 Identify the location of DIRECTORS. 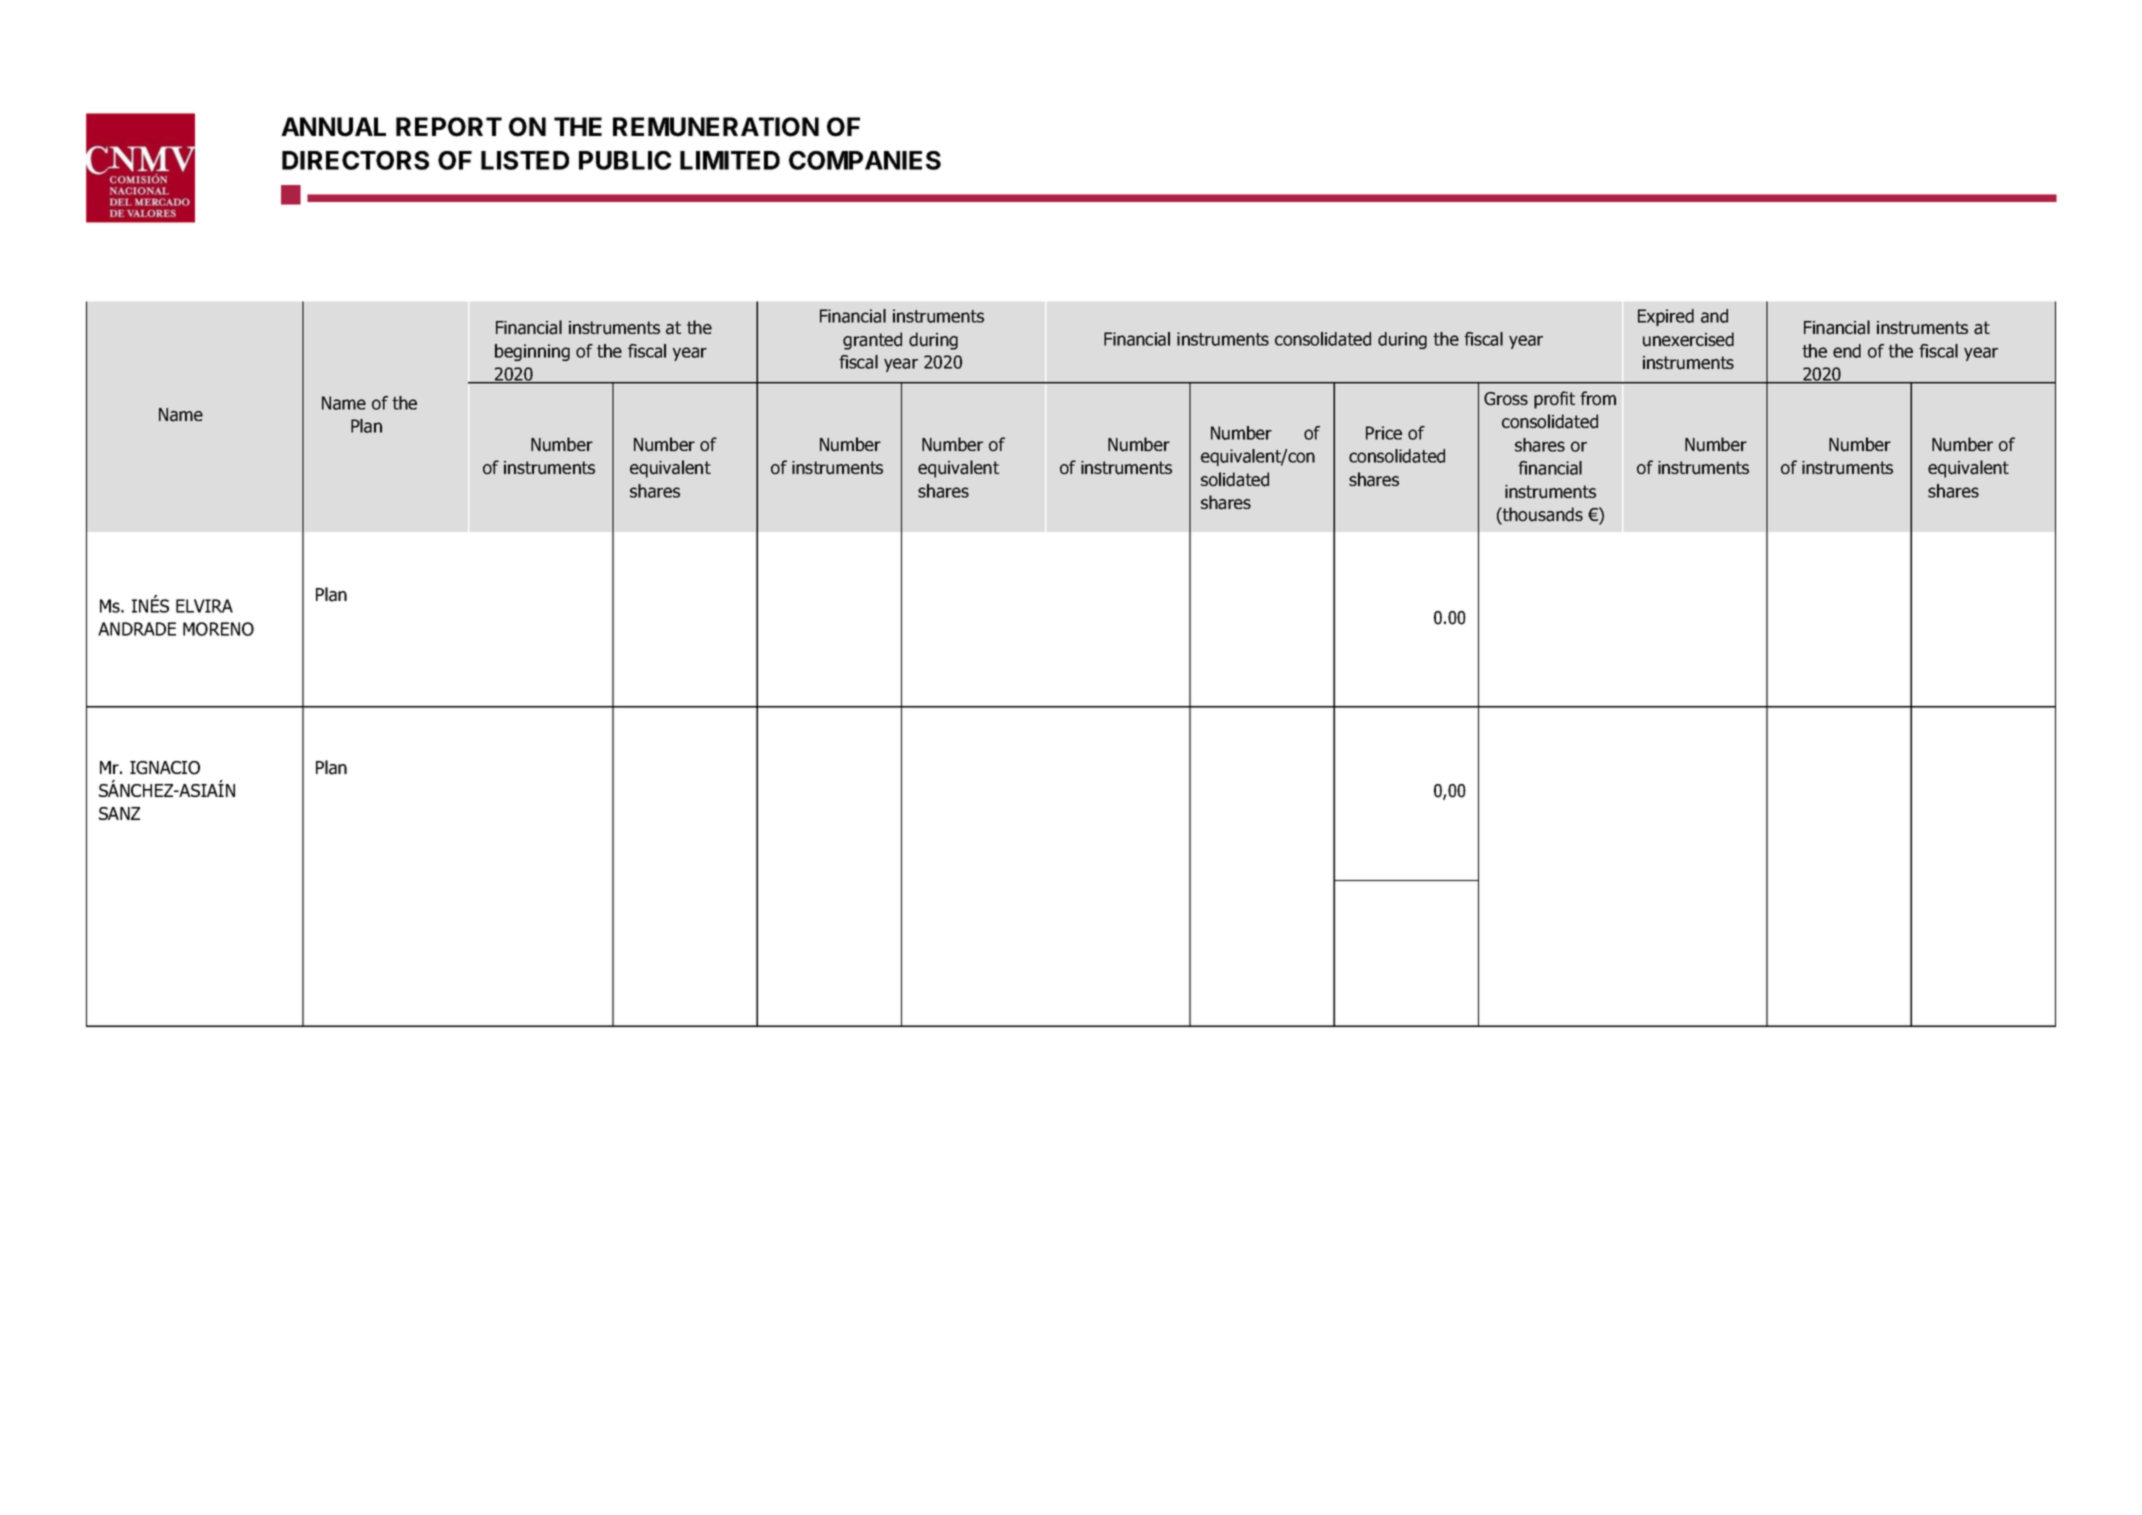
(355, 160).
